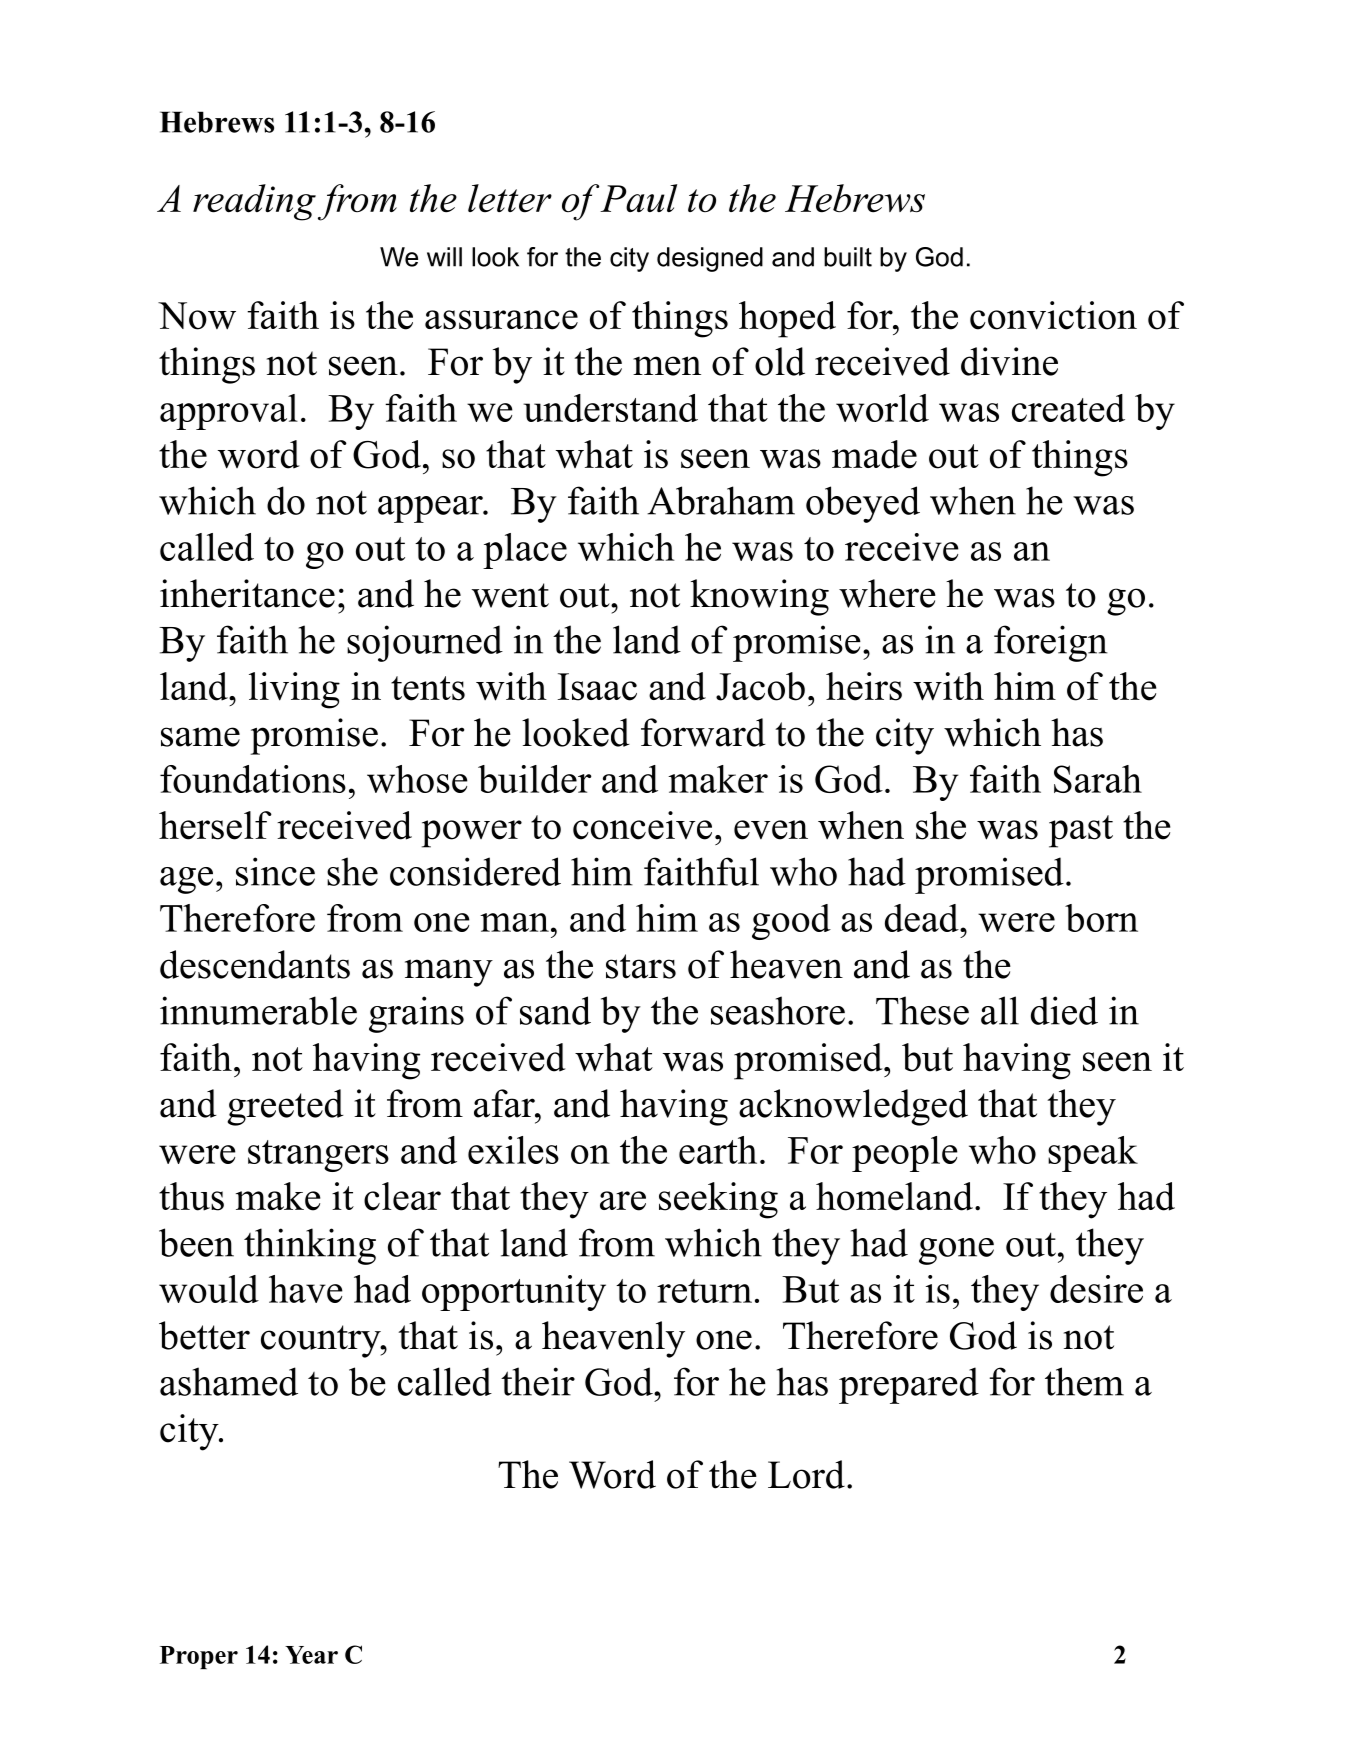 The image size is (1352, 1749). What do you see at coordinates (638, 198) in the page?
I see `Paul` at bounding box center [638, 198].
